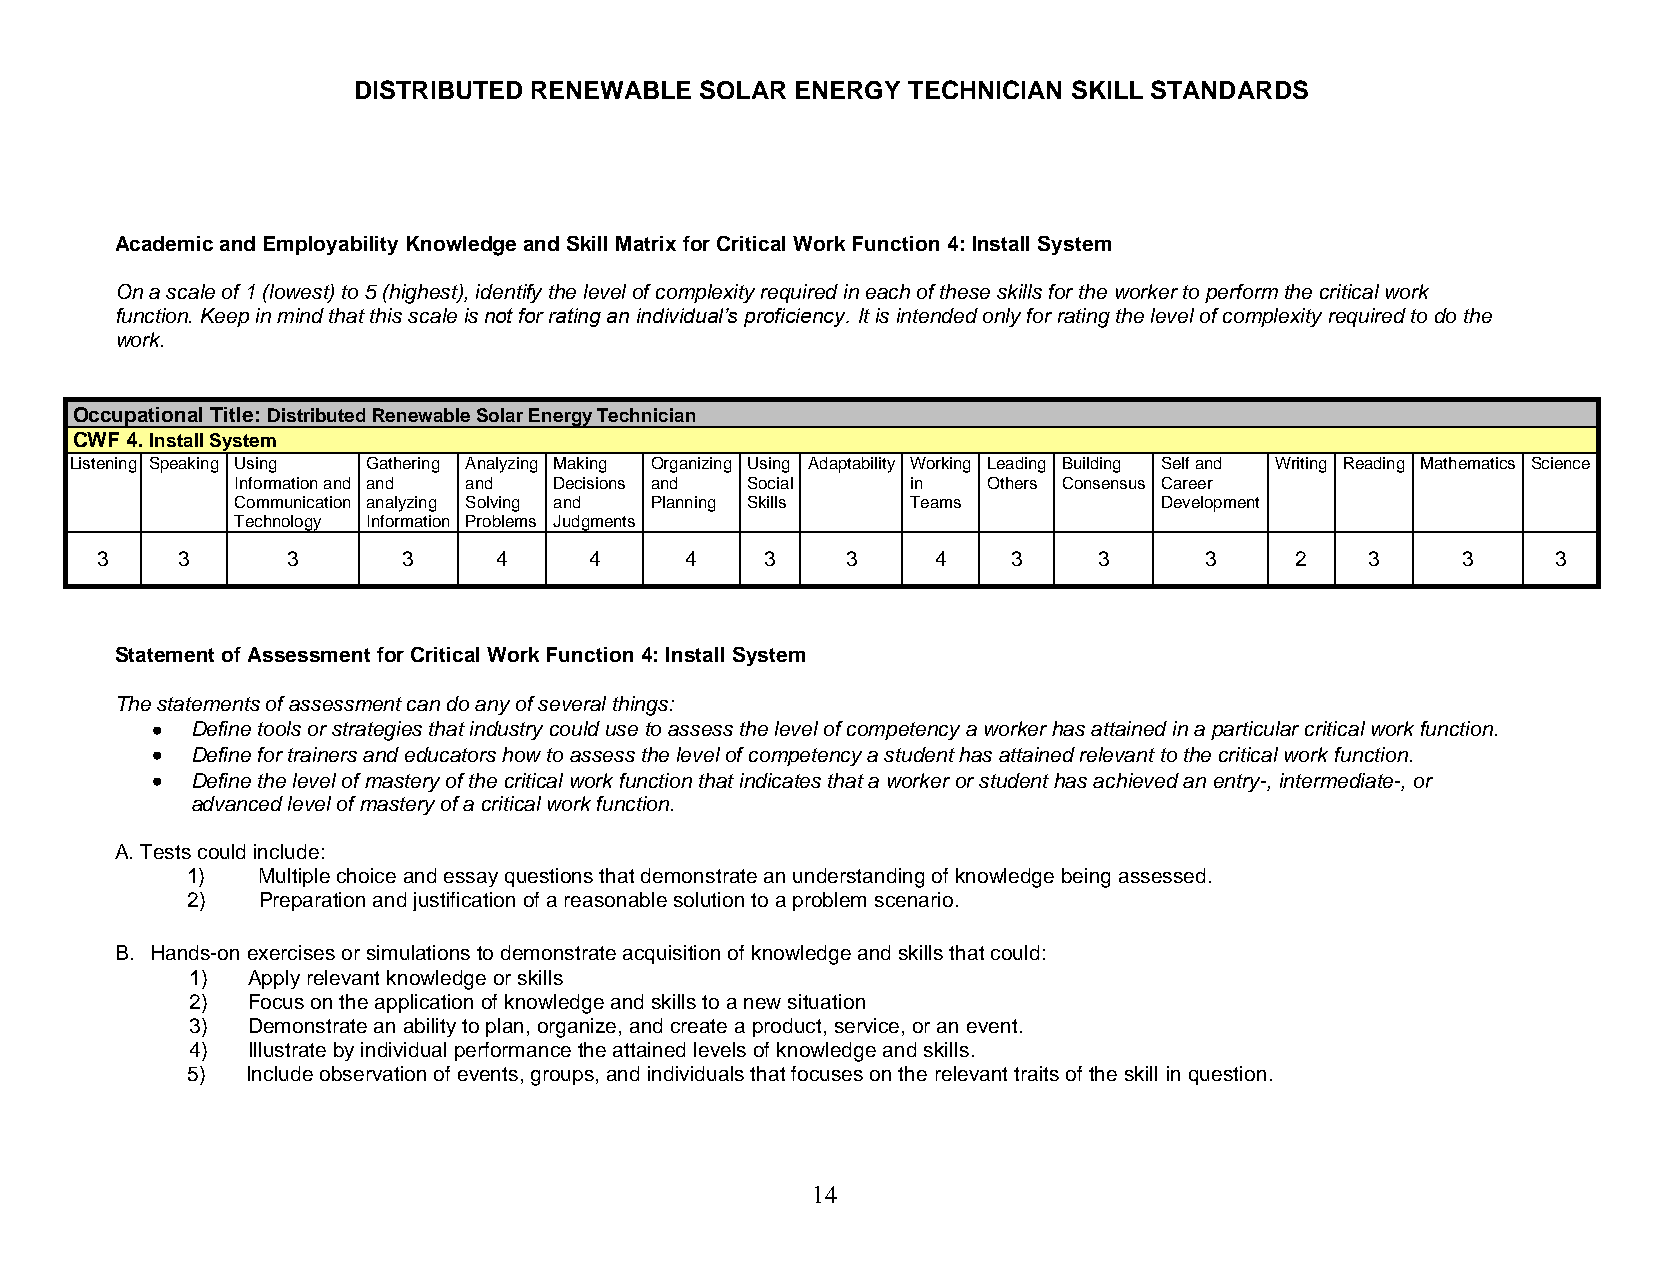 This page has width=1663, height=1285. What do you see at coordinates (1210, 504) in the page?
I see `Development` at bounding box center [1210, 504].
